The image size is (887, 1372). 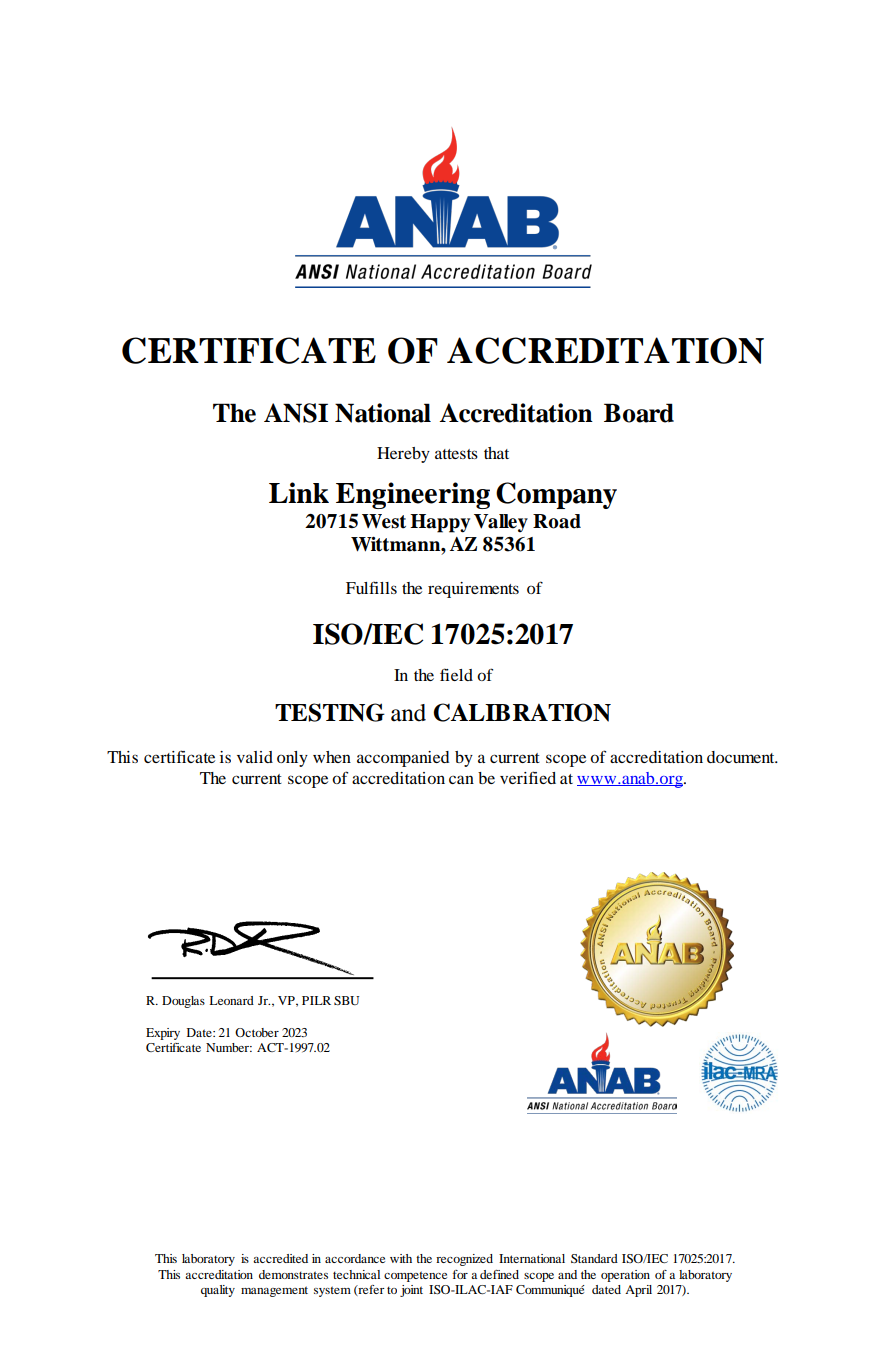 I want to click on quality, so click(x=218, y=1291).
